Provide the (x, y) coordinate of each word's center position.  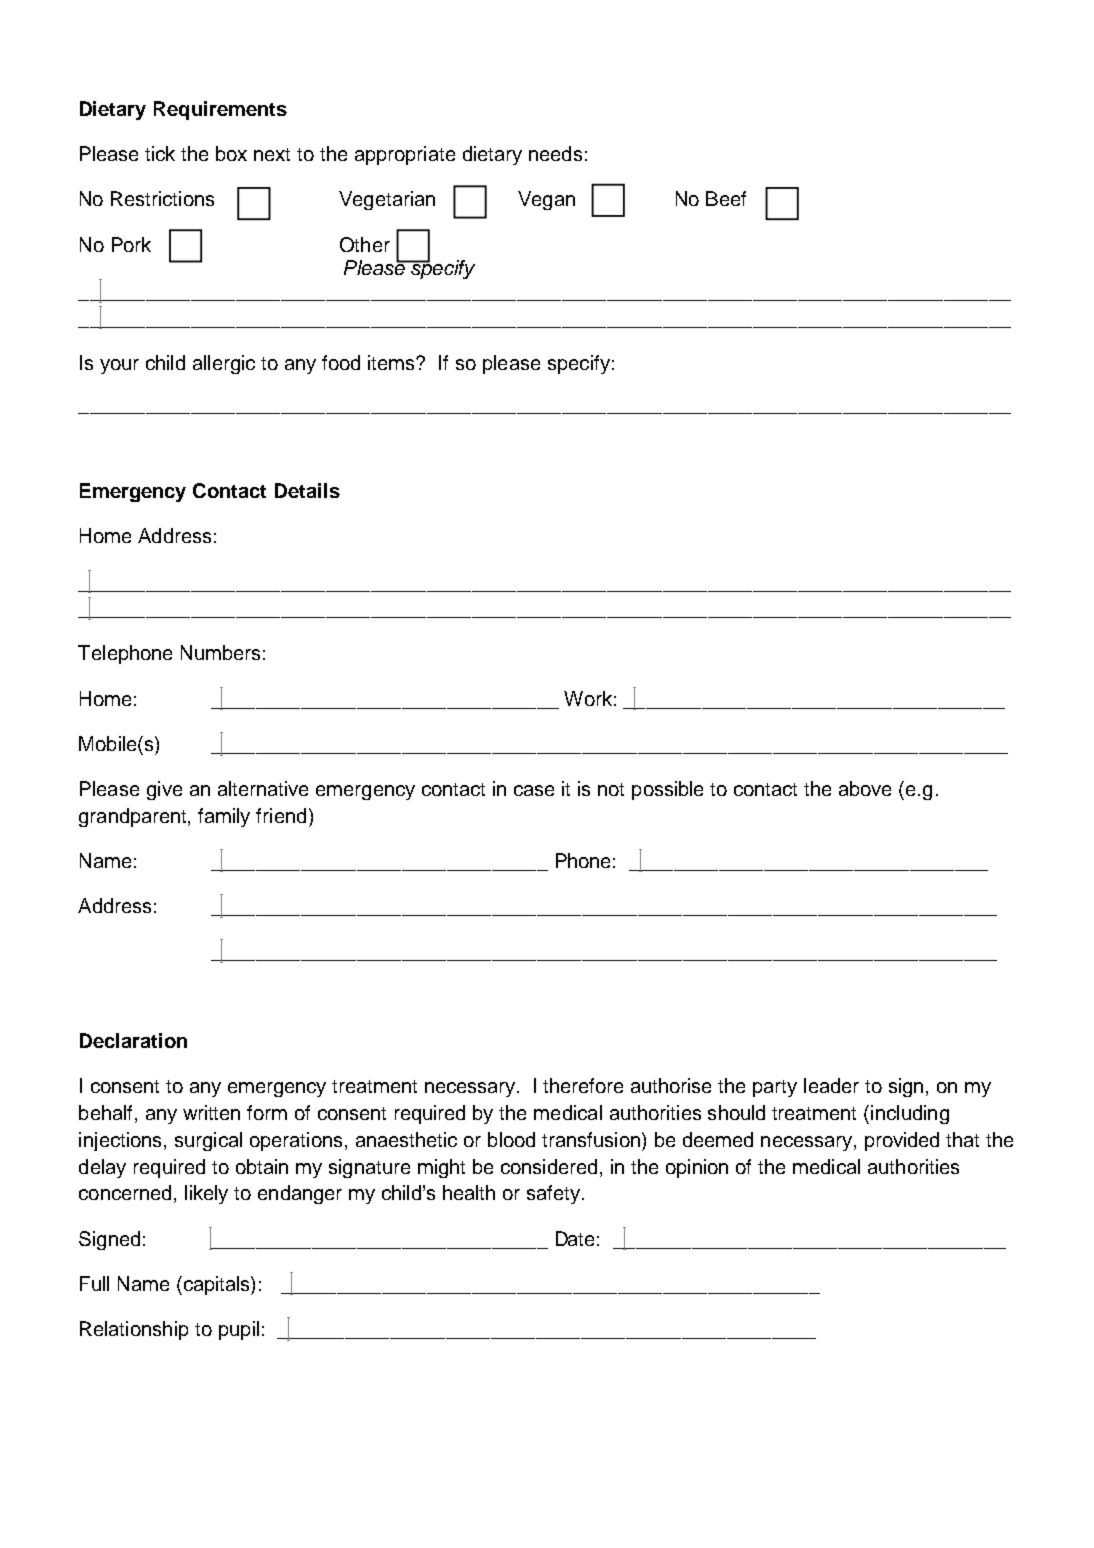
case (534, 790)
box (231, 153)
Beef (726, 198)
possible (667, 790)
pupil (239, 1330)
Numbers (220, 652)
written (211, 1112)
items (392, 362)
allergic (224, 364)
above (865, 788)
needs (555, 153)
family (224, 817)
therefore (583, 1085)
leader (831, 1085)
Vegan (546, 200)
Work (588, 698)
